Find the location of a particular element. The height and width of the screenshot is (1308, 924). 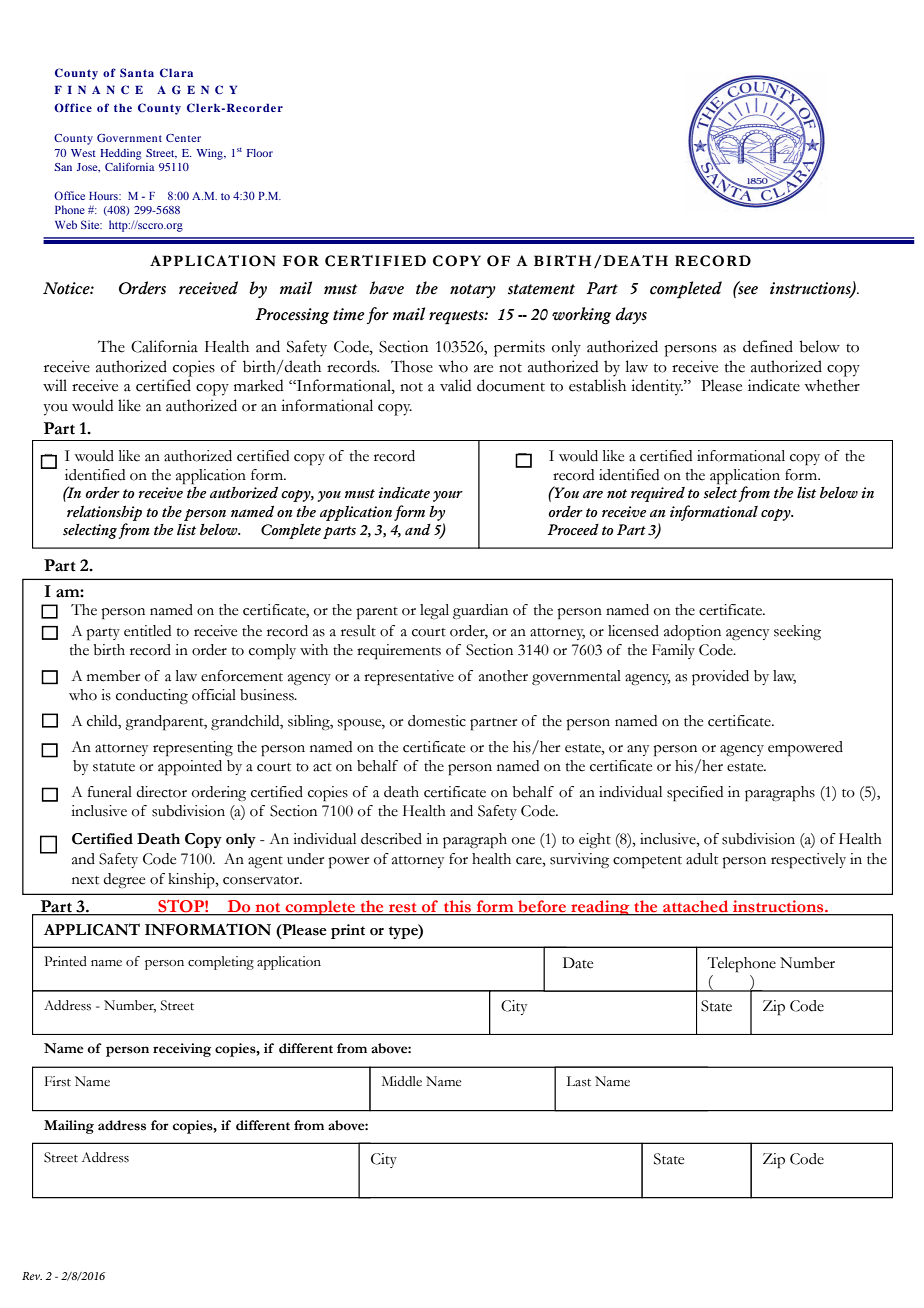

representative is located at coordinates (409, 678).
